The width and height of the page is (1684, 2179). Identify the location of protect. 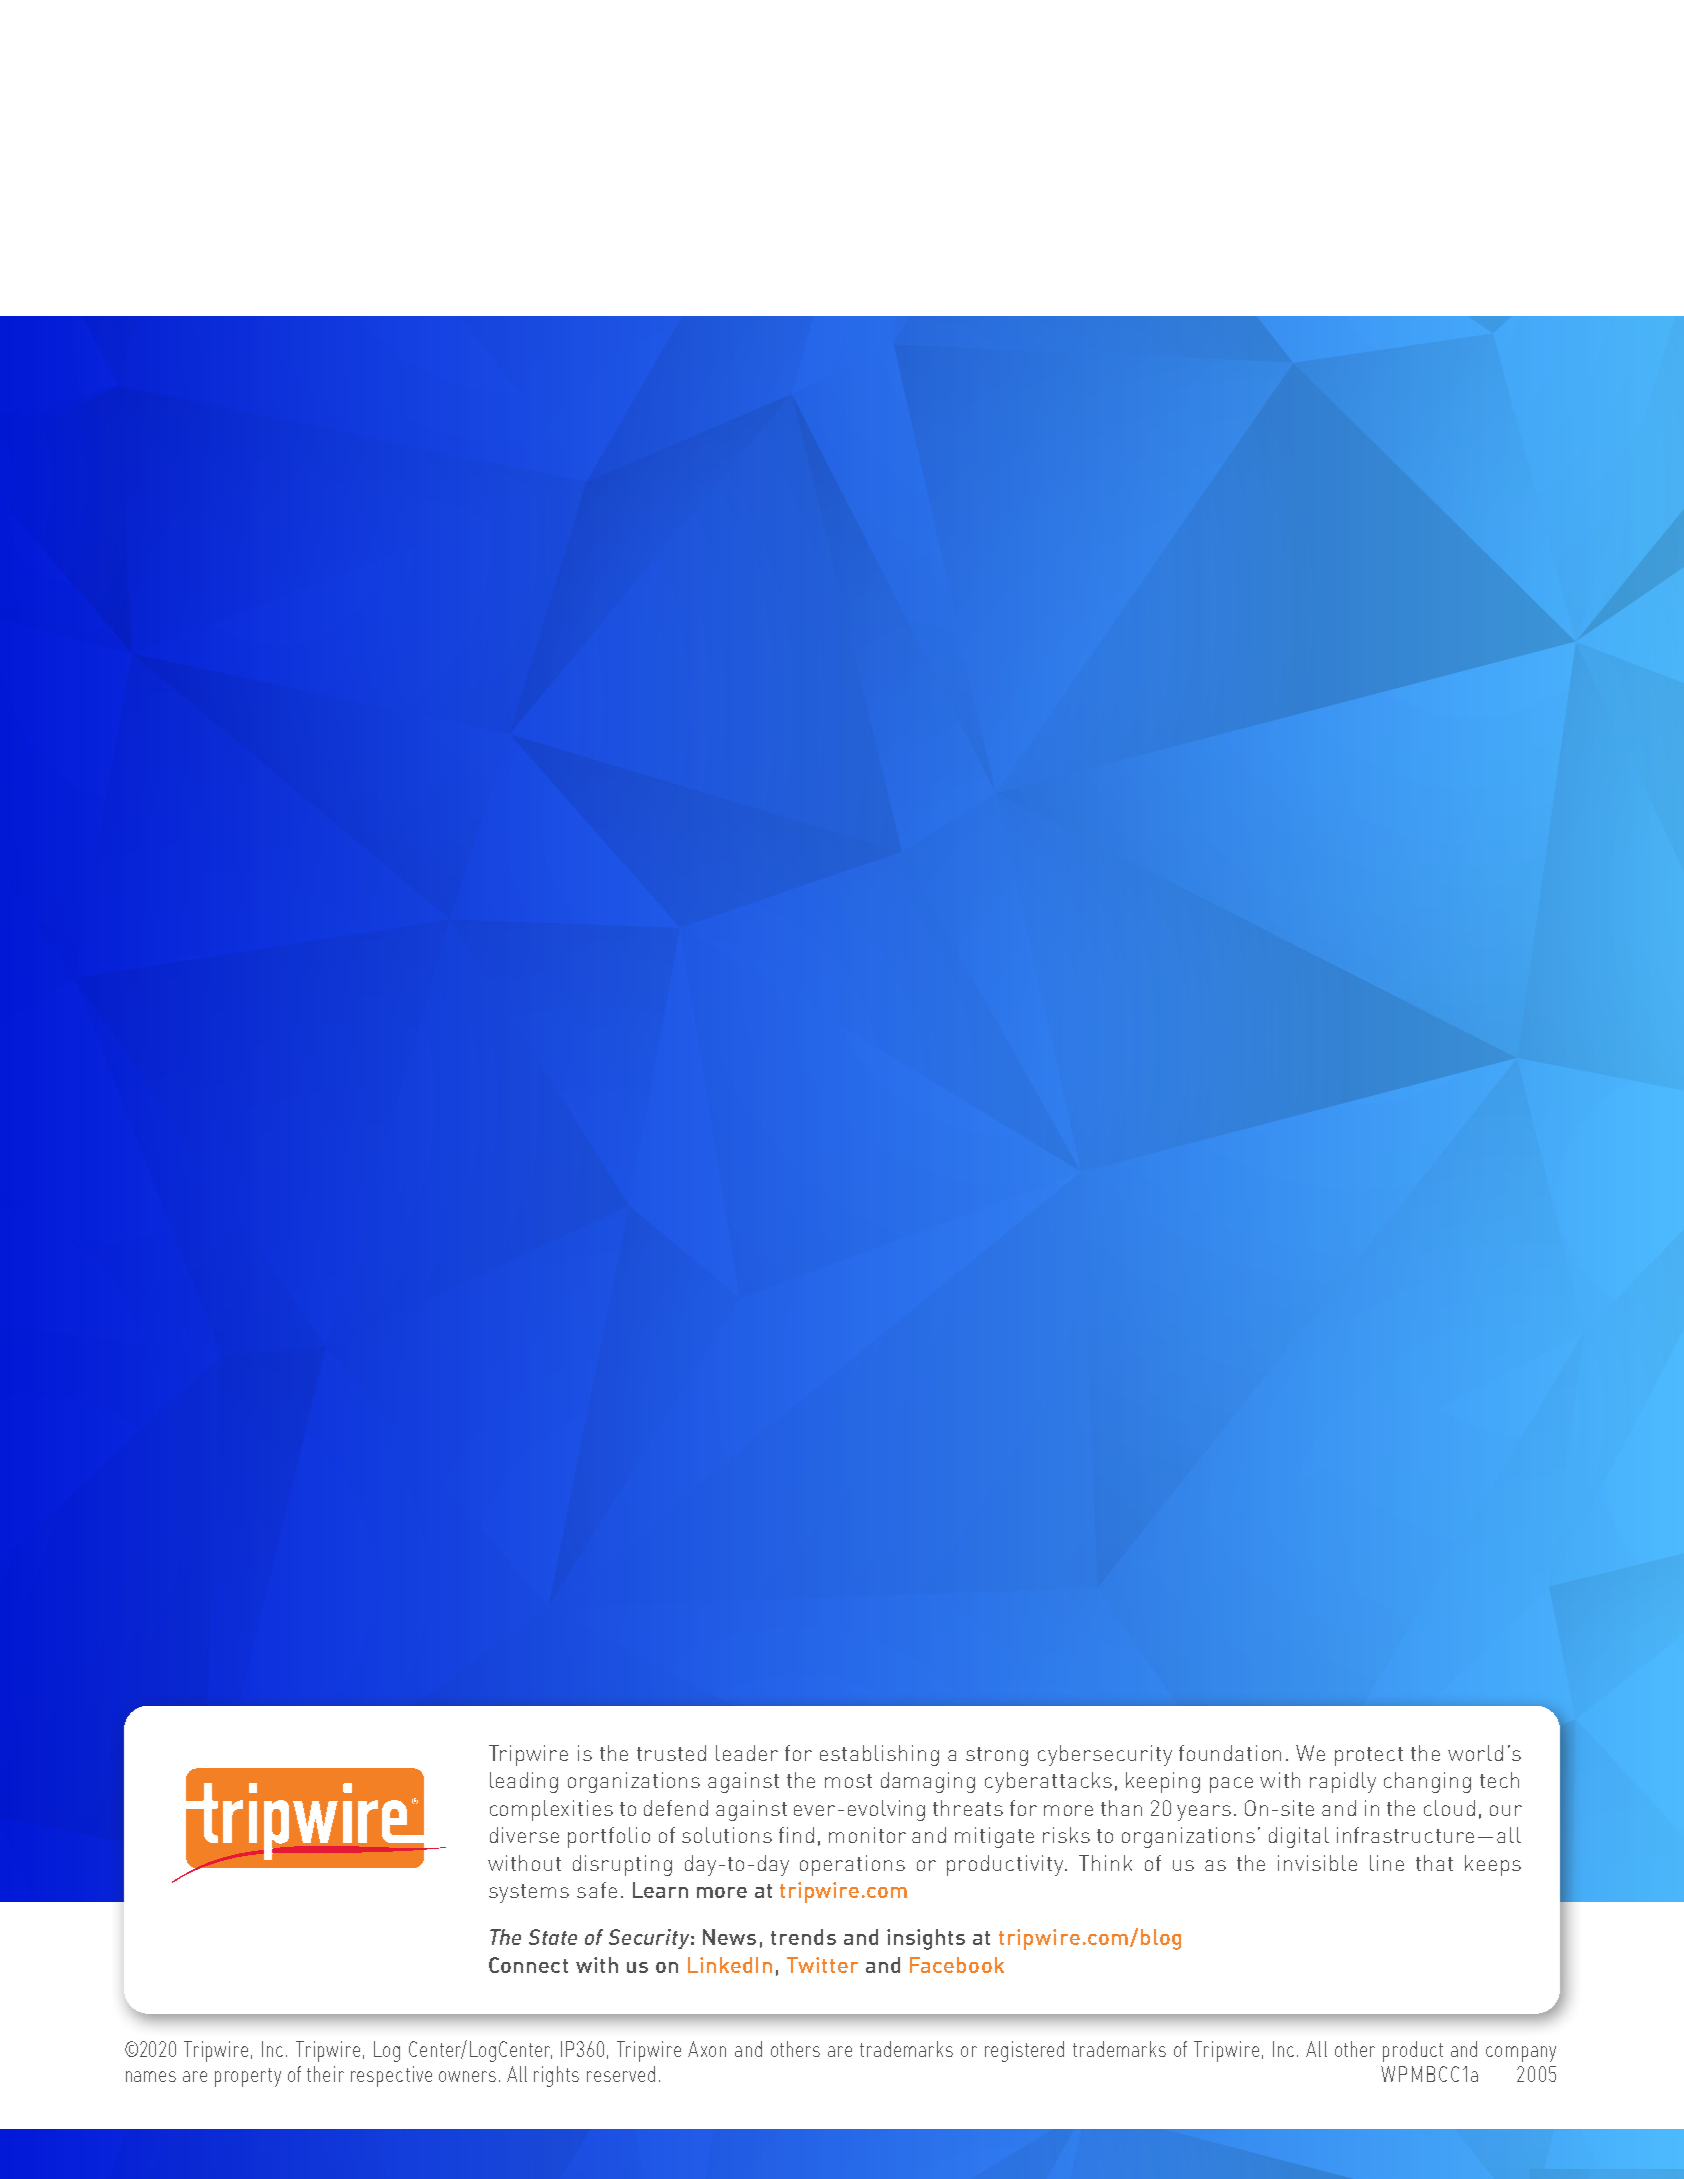
(1369, 1756).
